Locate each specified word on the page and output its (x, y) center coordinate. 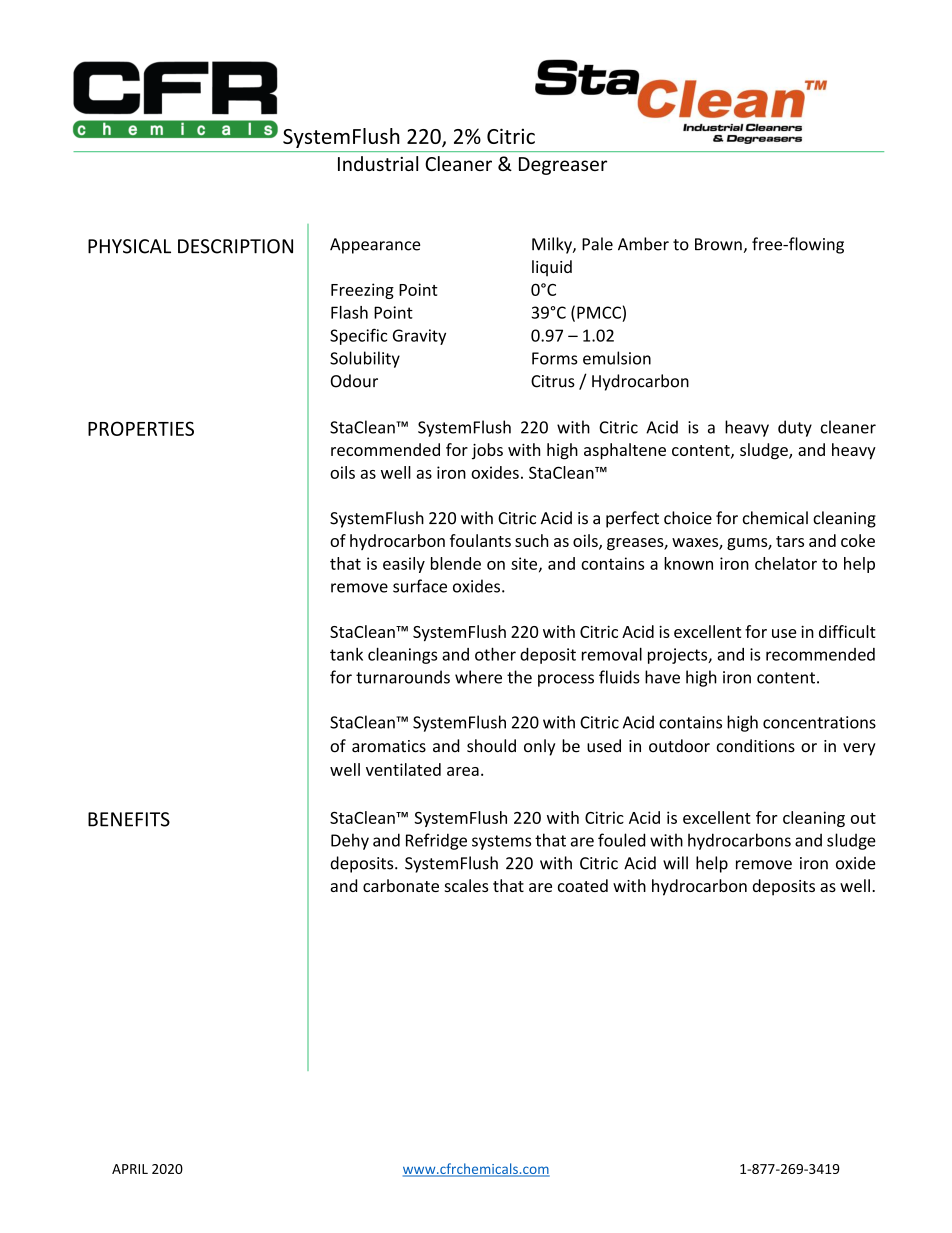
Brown (718, 244)
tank (346, 654)
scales (466, 885)
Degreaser (563, 166)
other (495, 654)
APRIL (130, 1169)
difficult (847, 631)
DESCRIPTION (235, 246)
